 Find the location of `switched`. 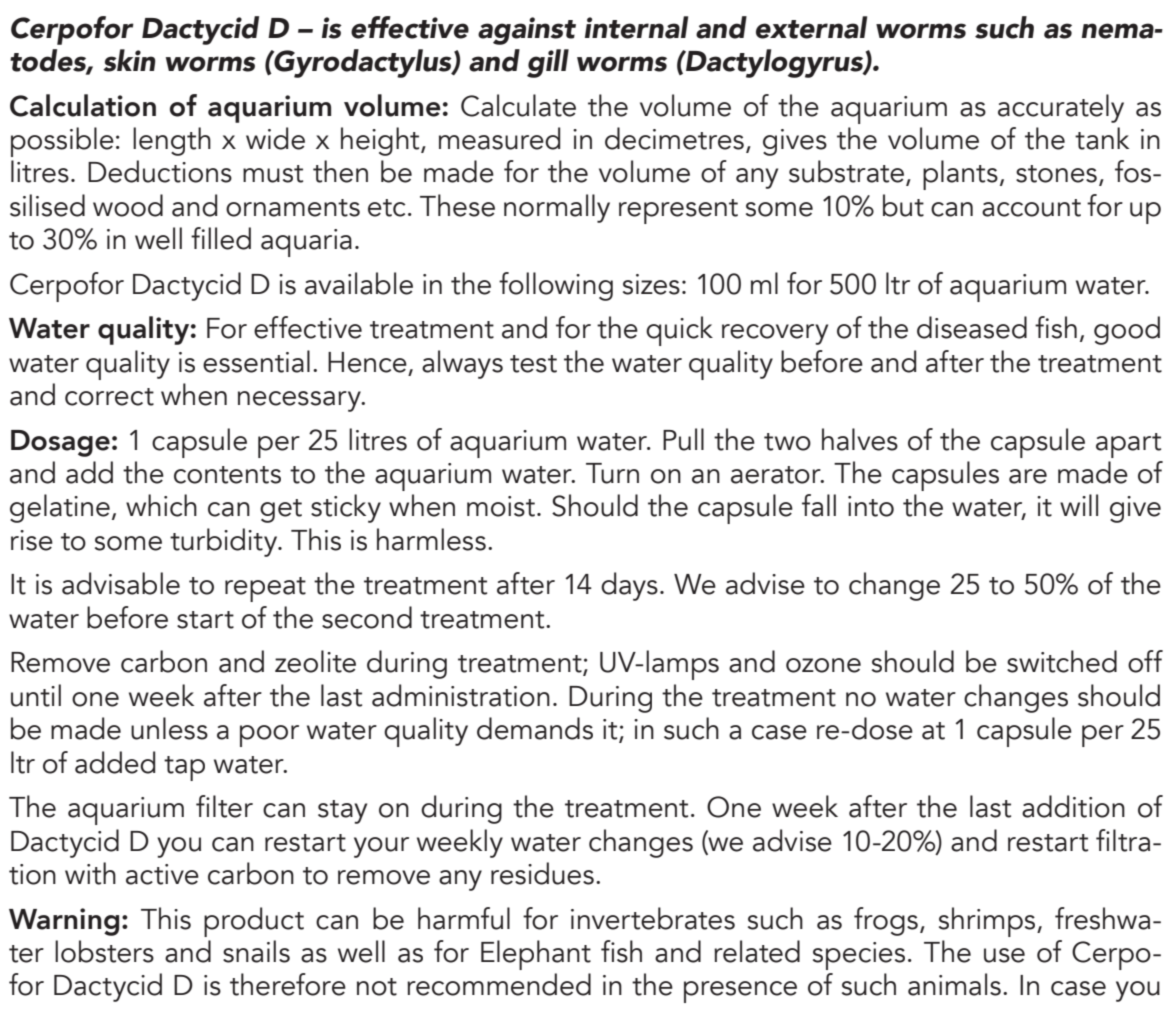

switched is located at coordinates (1062, 661).
